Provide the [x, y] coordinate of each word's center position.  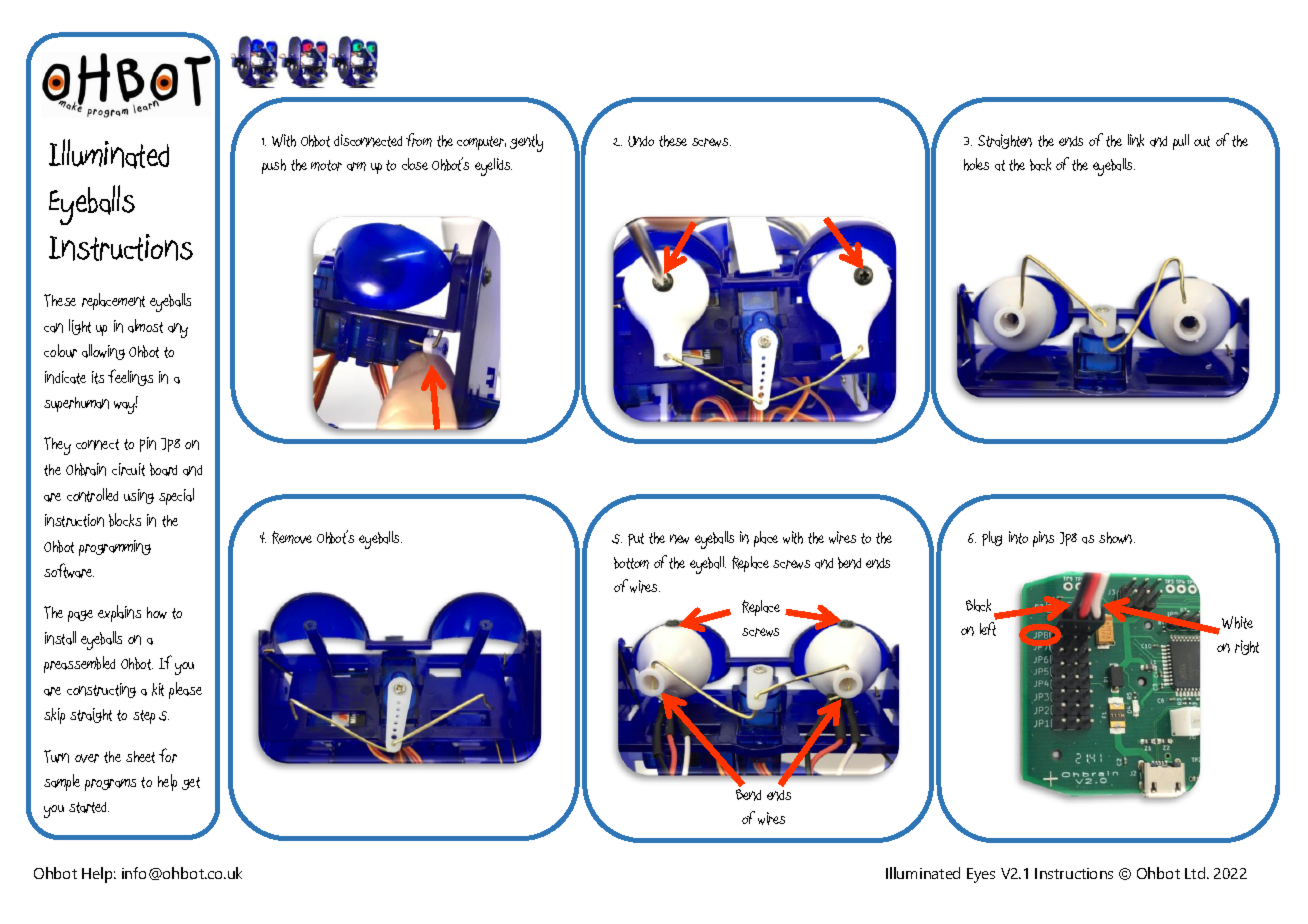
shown [1117, 538]
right [1247, 647]
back [1040, 164]
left [988, 629]
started [89, 807]
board [163, 469]
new [679, 539]
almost [145, 326]
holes [976, 164]
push [274, 166]
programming [115, 548]
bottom [631, 563]
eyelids [493, 167]
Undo [641, 141]
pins [1043, 539]
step [144, 717]
